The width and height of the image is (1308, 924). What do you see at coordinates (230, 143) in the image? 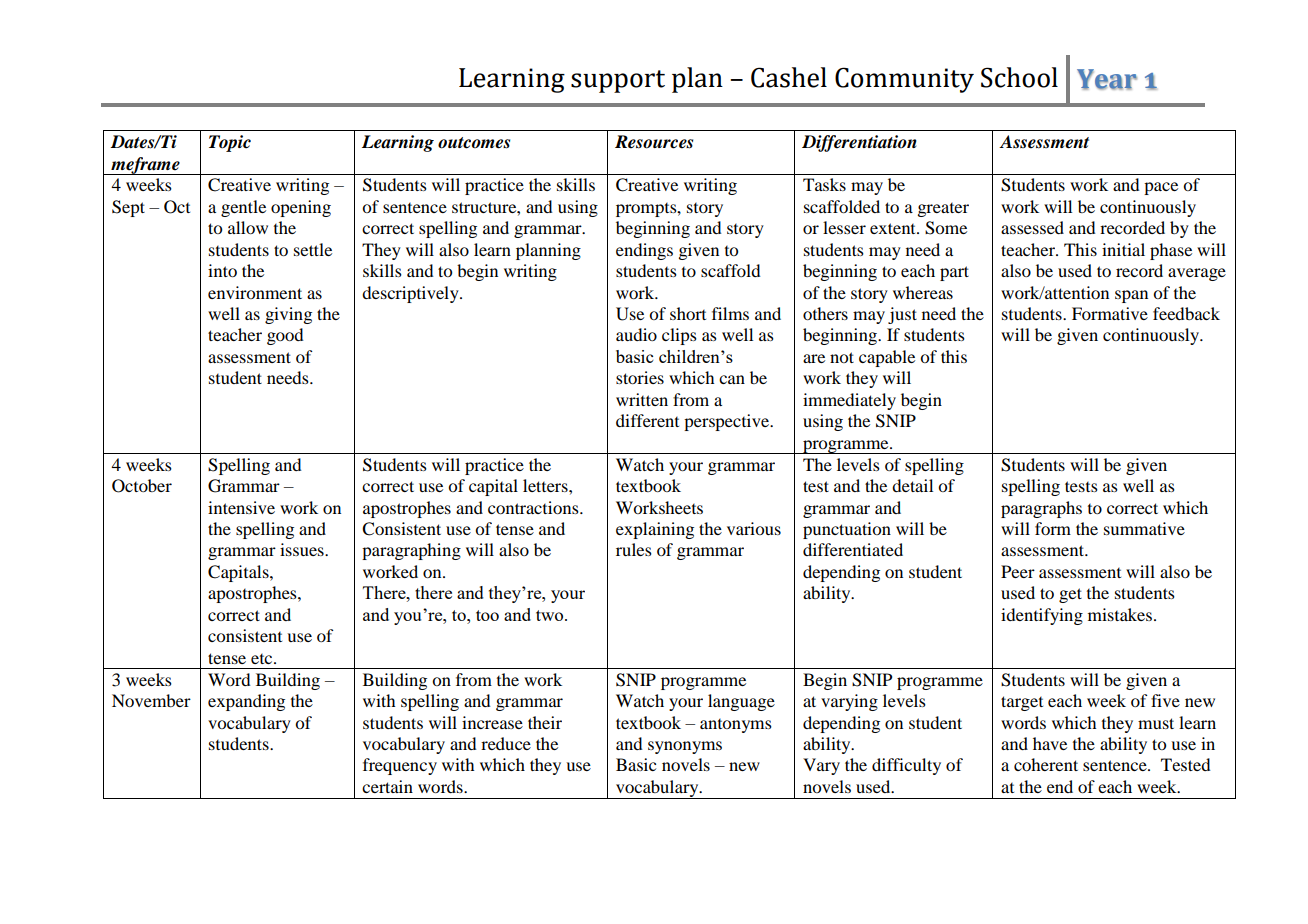
I see `Topic` at bounding box center [230, 143].
